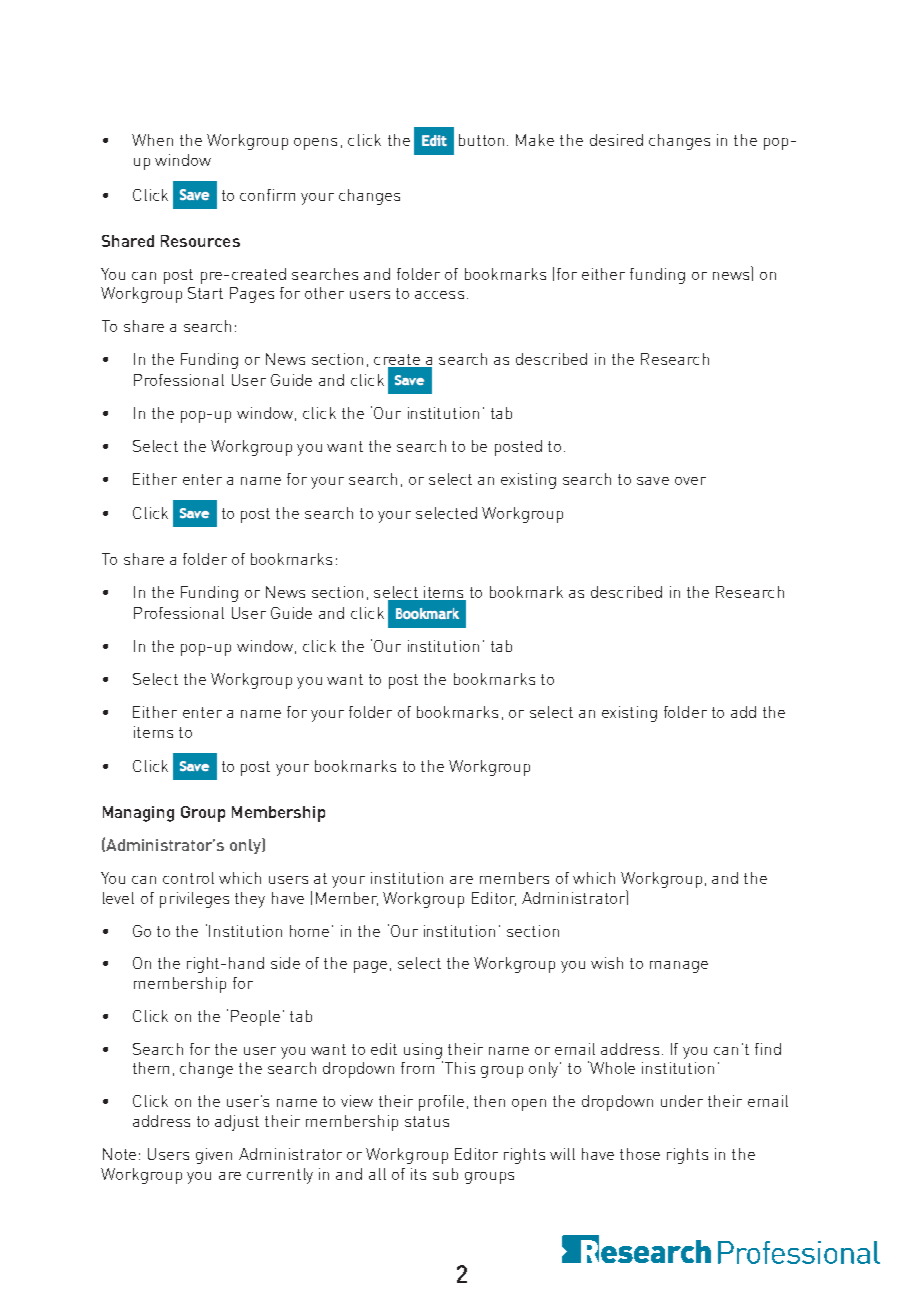  Describe the element at coordinates (616, 140) in the image. I see `desired` at that location.
